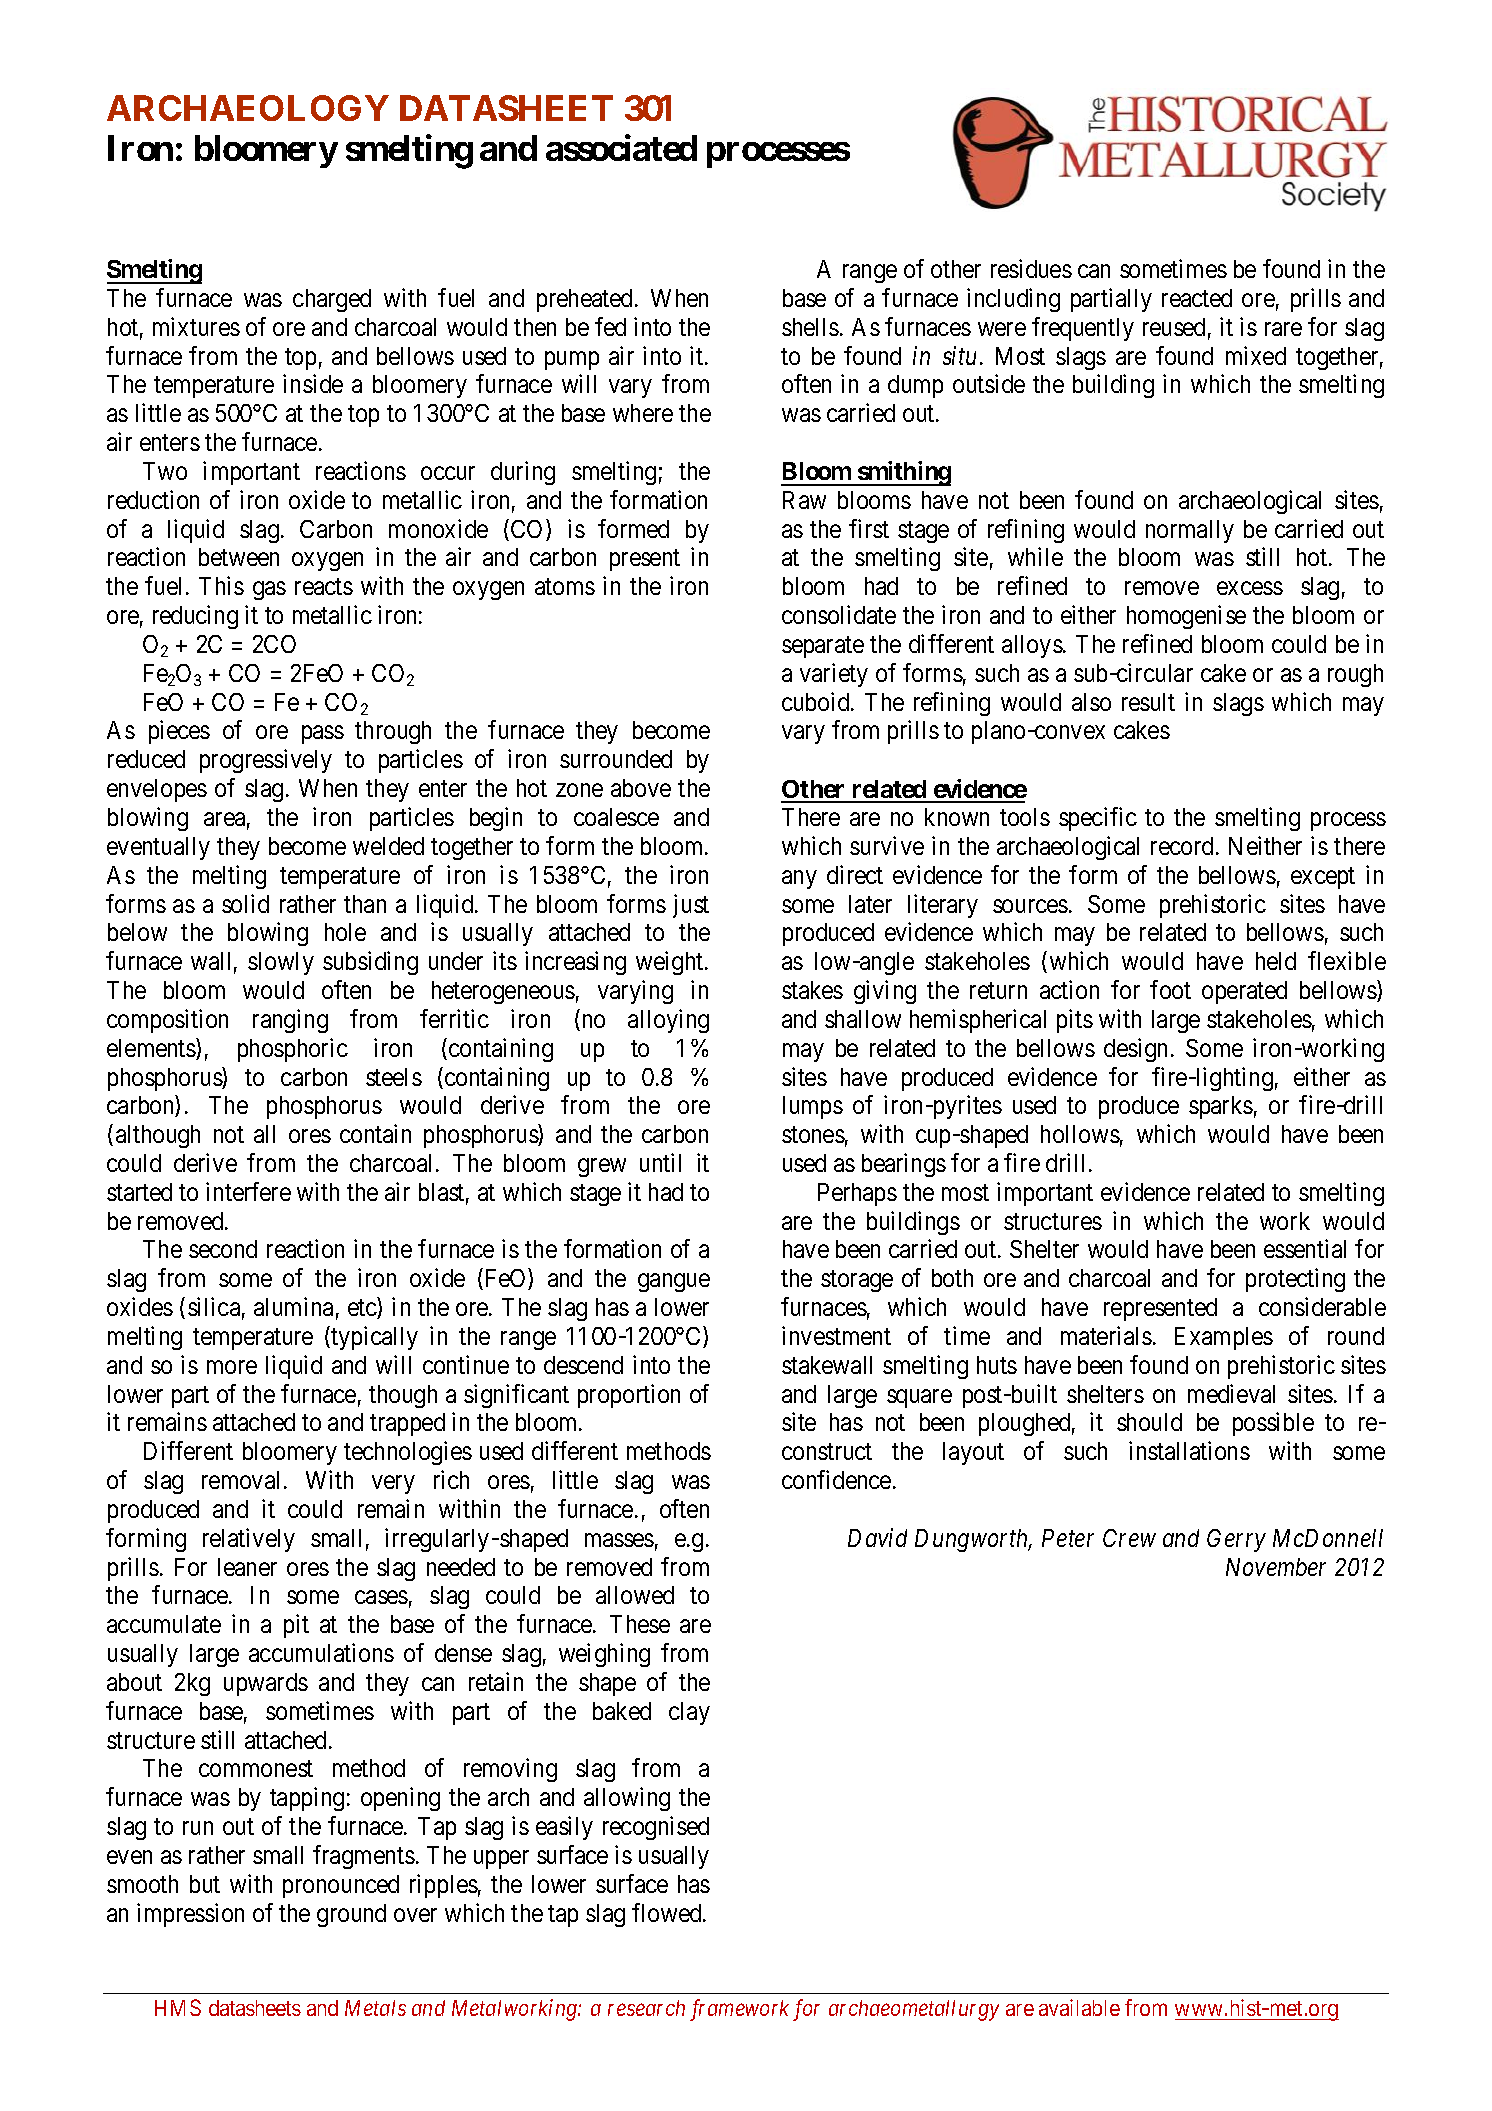 Image resolution: width=1492 pixels, height=2111 pixels. Describe the element at coordinates (668, 1912) in the page. I see `flowed` at that location.
